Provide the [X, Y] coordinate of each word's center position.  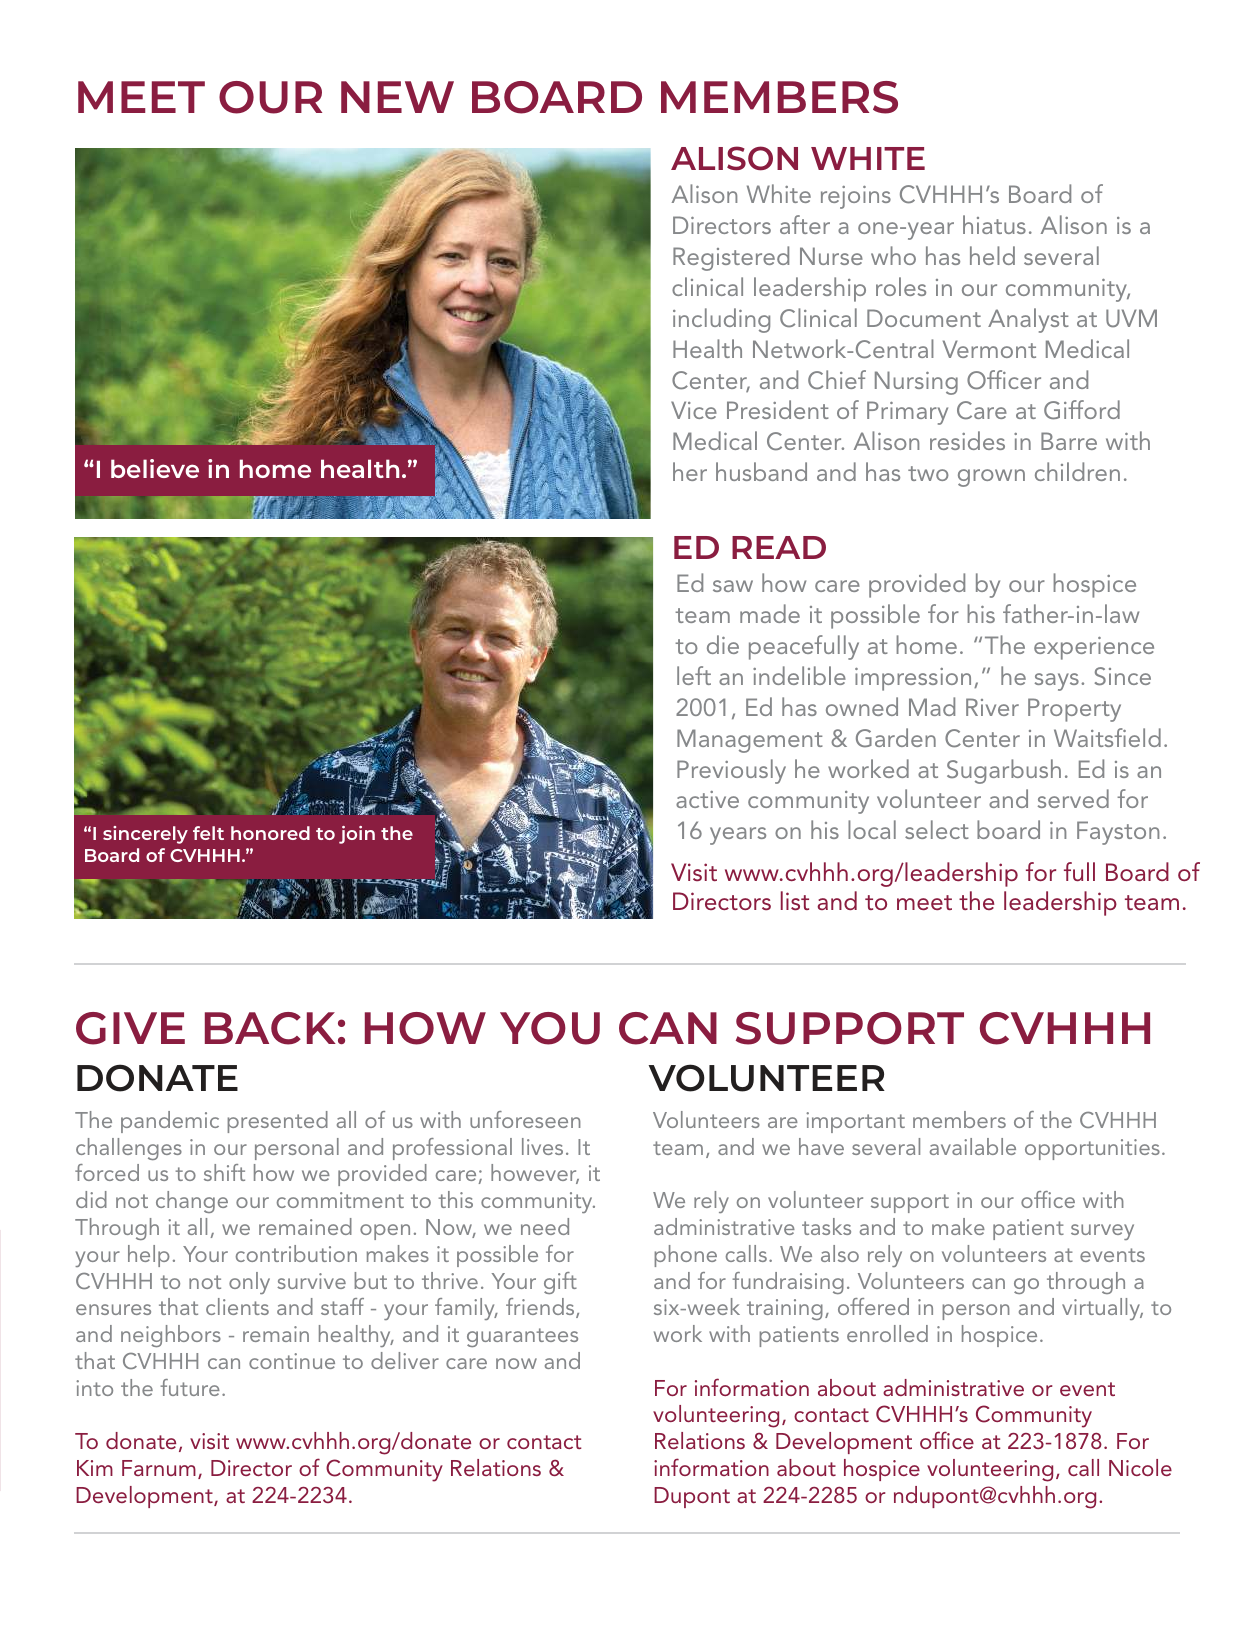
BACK [270, 1028]
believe [155, 468]
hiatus [994, 224]
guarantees [522, 1337]
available [973, 1146]
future [190, 1387]
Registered [731, 258]
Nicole [1140, 1467]
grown [991, 478]
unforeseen [525, 1119]
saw [733, 586]
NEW [397, 97]
